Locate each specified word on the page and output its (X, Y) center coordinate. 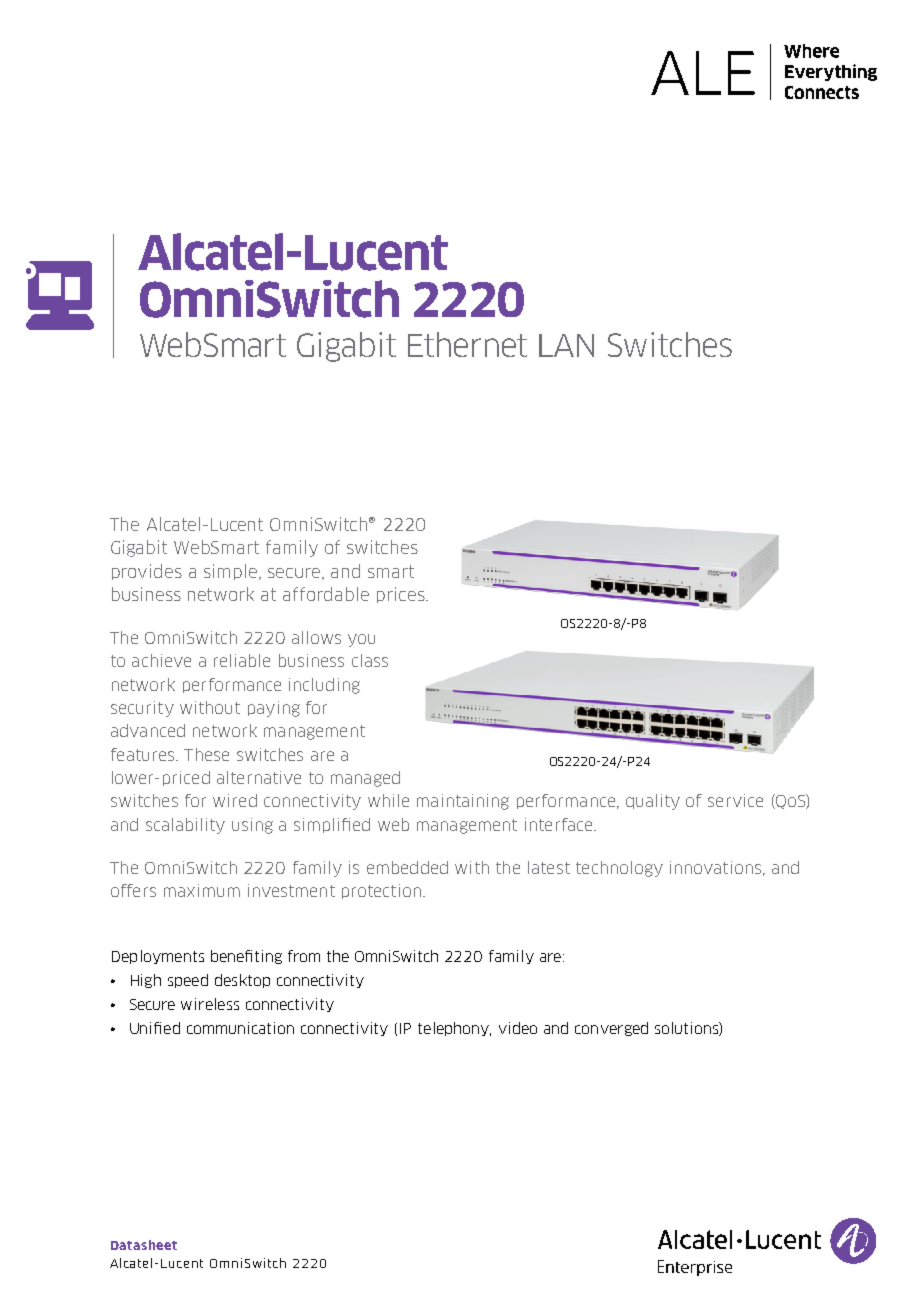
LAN (566, 345)
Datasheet (144, 1245)
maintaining (463, 802)
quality (653, 802)
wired (235, 800)
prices (402, 595)
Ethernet (467, 344)
